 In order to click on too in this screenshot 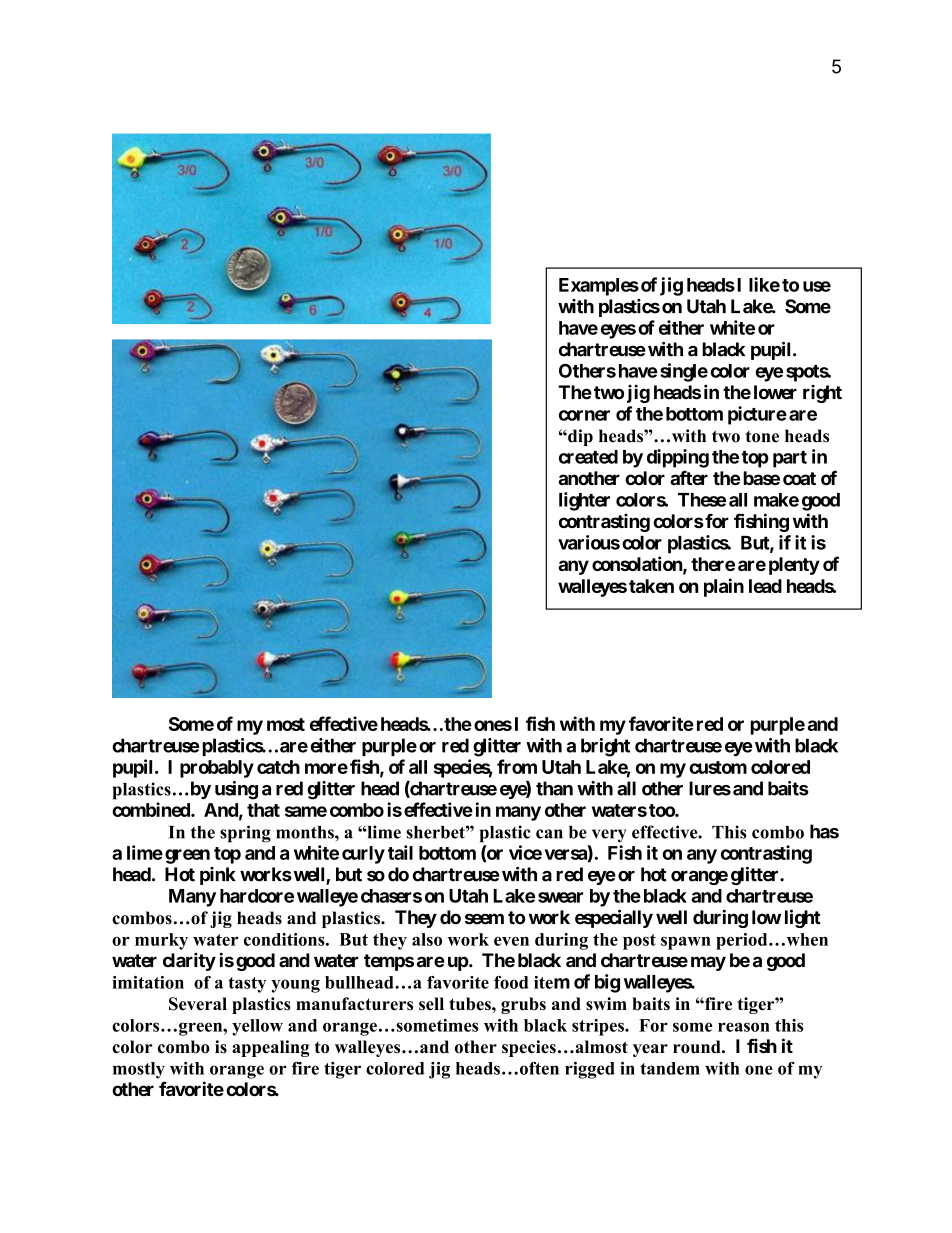, I will do `click(662, 810)`.
